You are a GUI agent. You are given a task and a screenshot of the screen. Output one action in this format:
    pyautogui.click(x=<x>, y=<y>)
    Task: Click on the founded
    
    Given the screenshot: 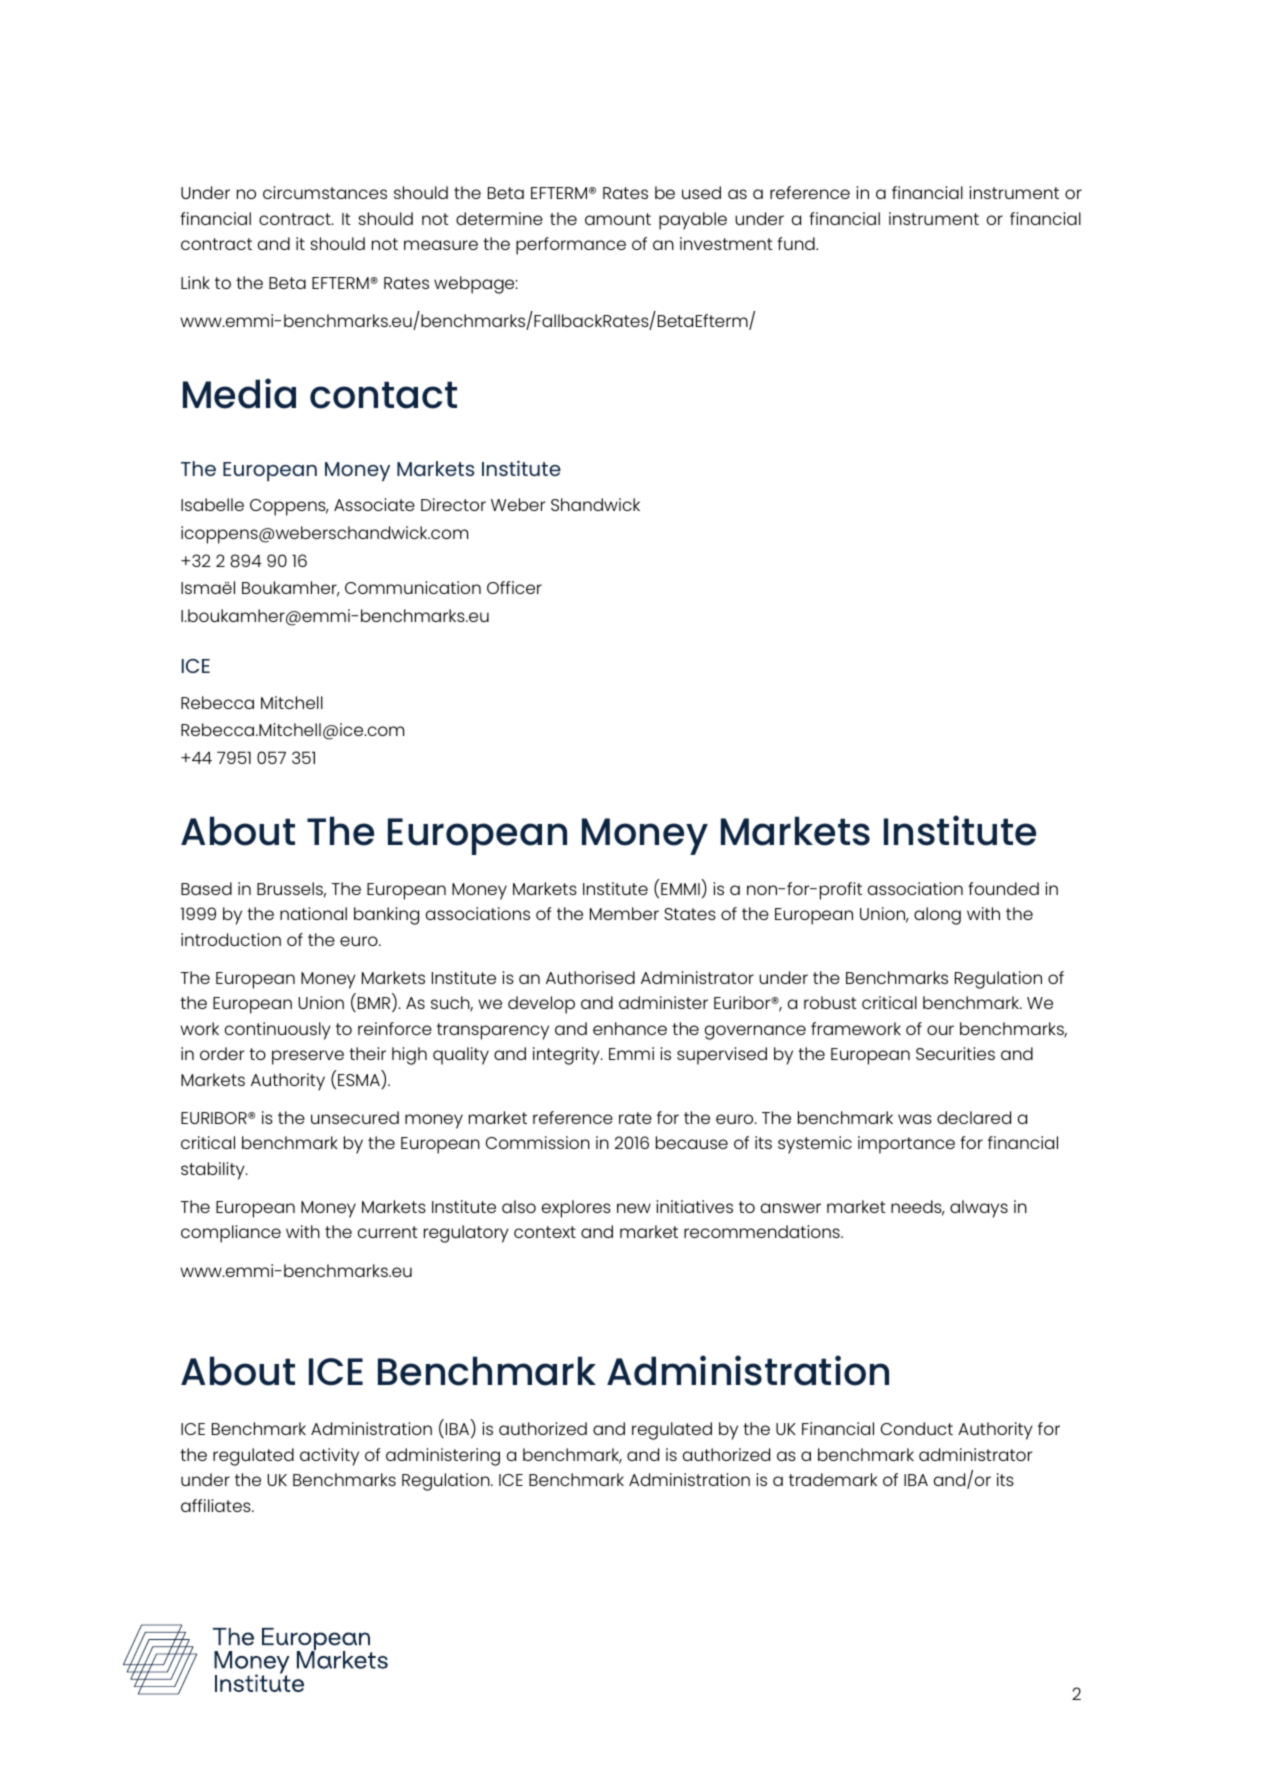 What is the action you would take?
    pyautogui.click(x=1003, y=888)
